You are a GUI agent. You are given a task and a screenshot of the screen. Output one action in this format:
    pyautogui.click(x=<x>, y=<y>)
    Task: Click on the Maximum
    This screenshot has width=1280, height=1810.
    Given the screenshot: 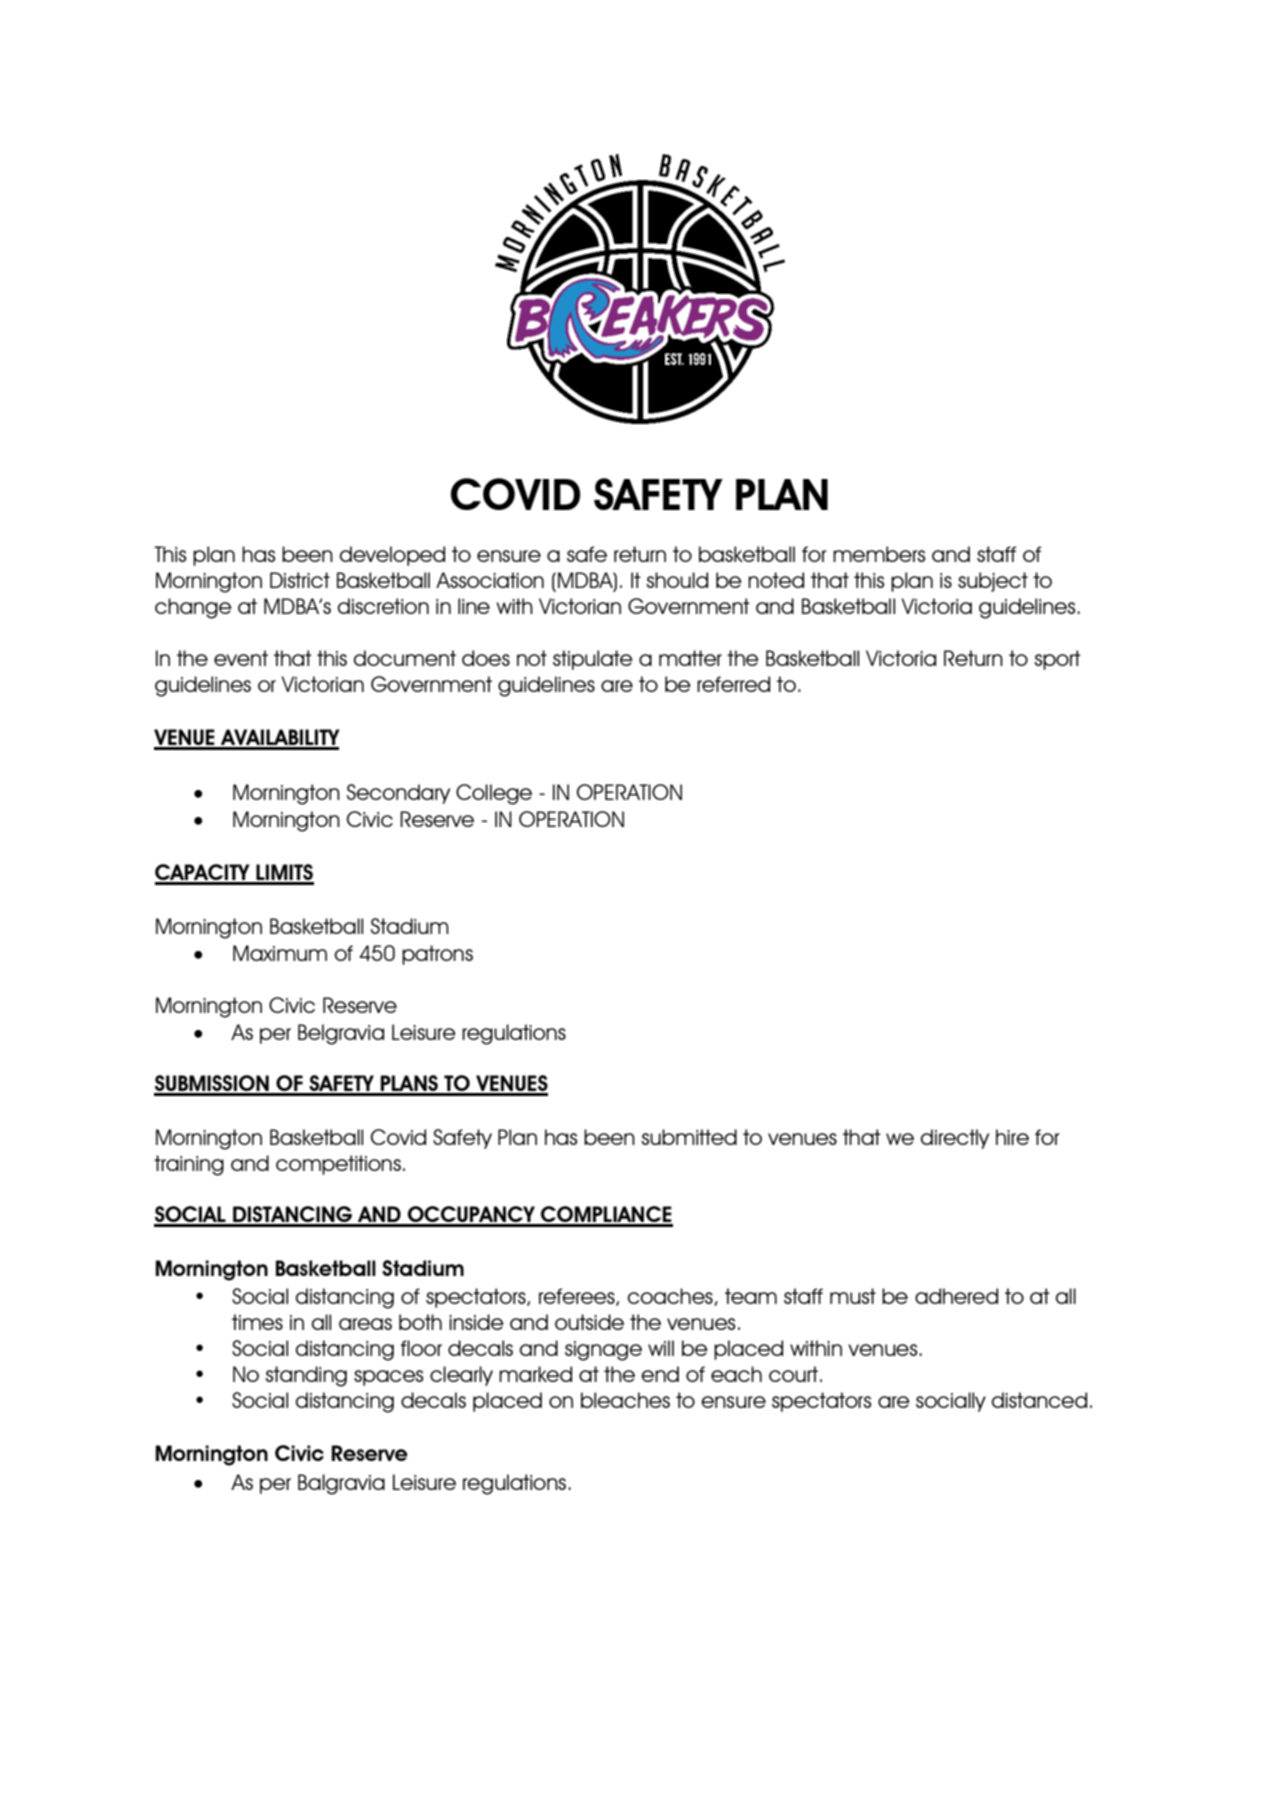 What is the action you would take?
    pyautogui.click(x=280, y=953)
